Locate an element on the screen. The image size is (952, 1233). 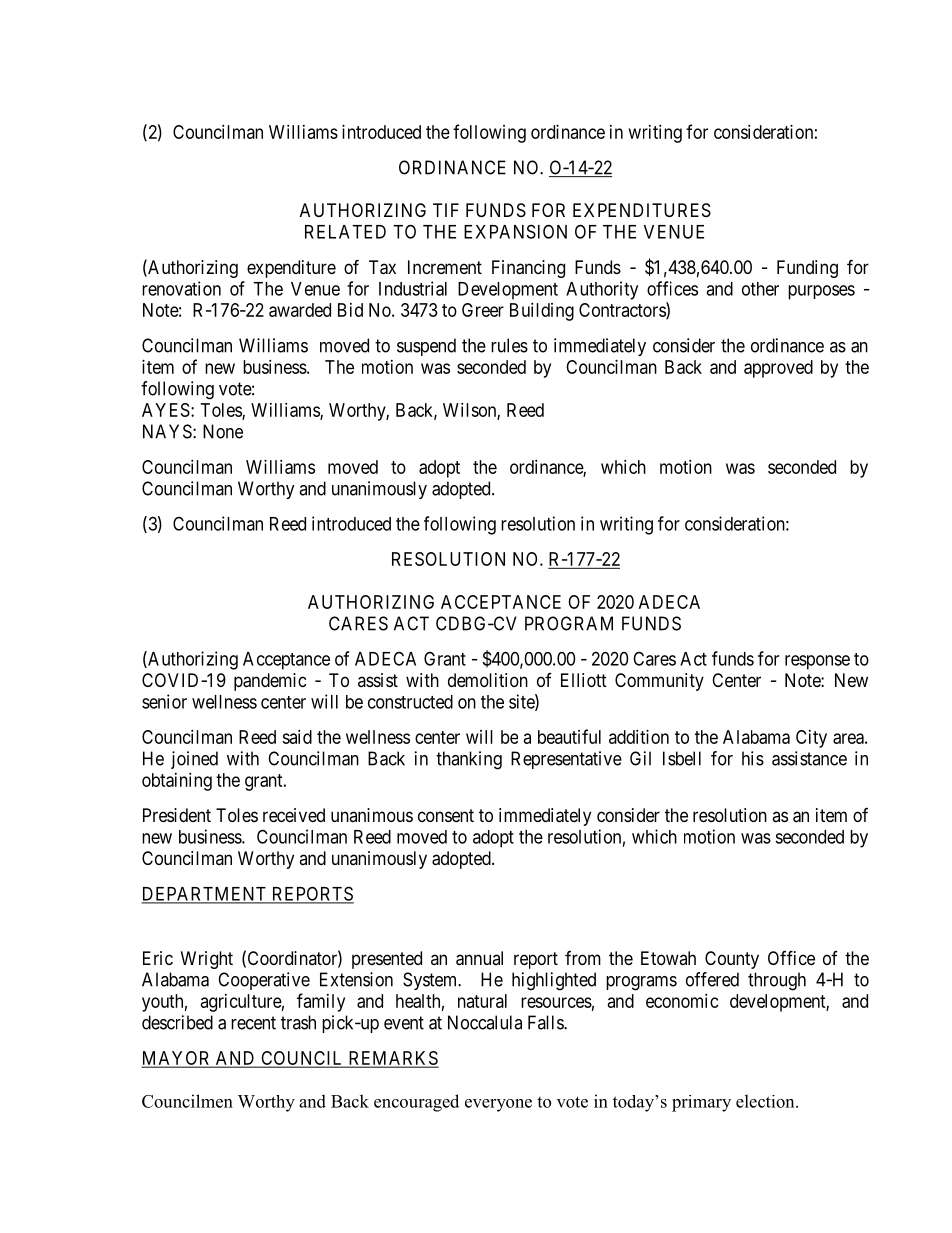
MAYOR is located at coordinates (177, 1059).
